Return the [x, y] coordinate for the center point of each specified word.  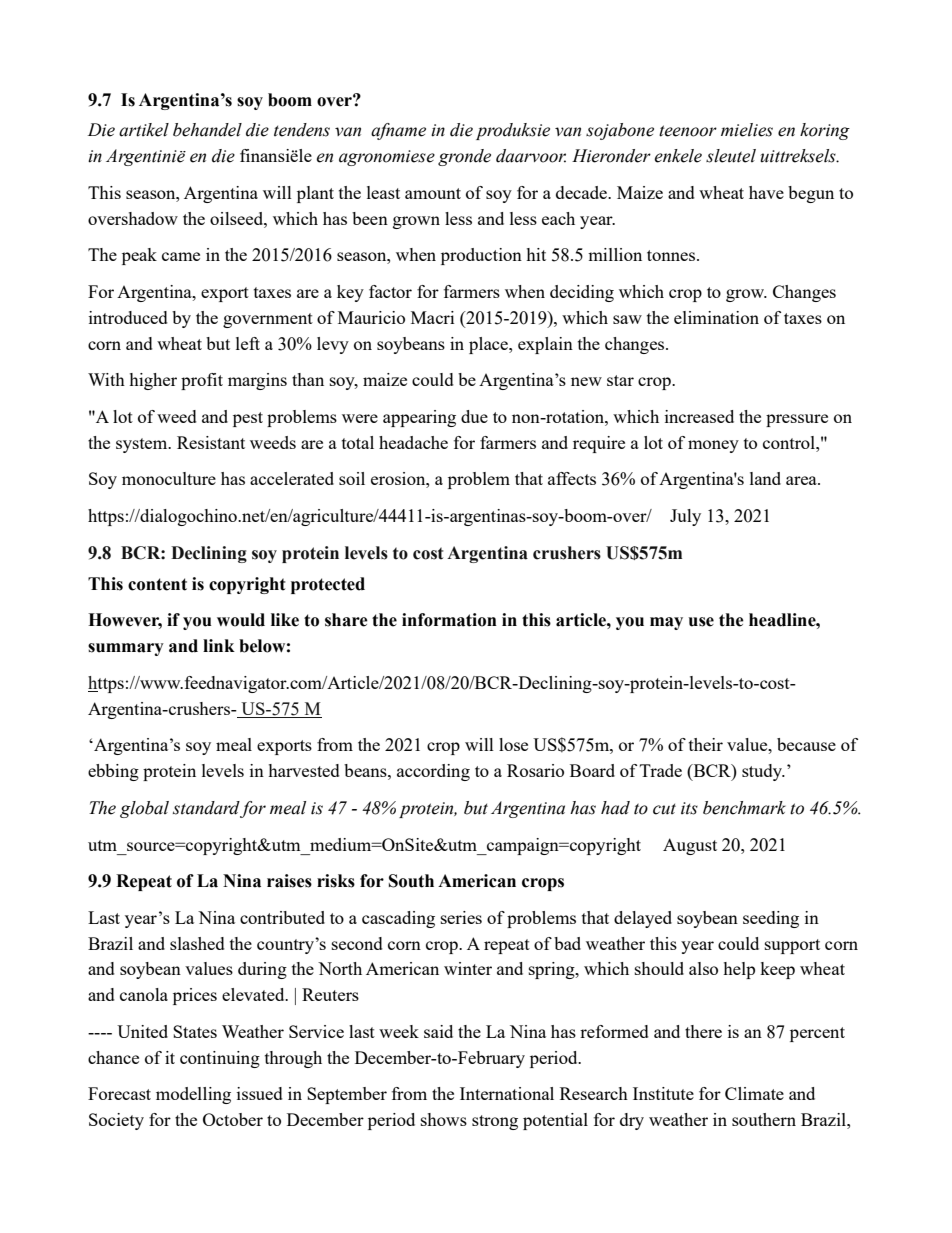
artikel [144, 130]
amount [433, 193]
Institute [663, 1093]
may [666, 623]
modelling [193, 1095]
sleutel [731, 156]
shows [444, 1119]
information [449, 620]
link [219, 645]
